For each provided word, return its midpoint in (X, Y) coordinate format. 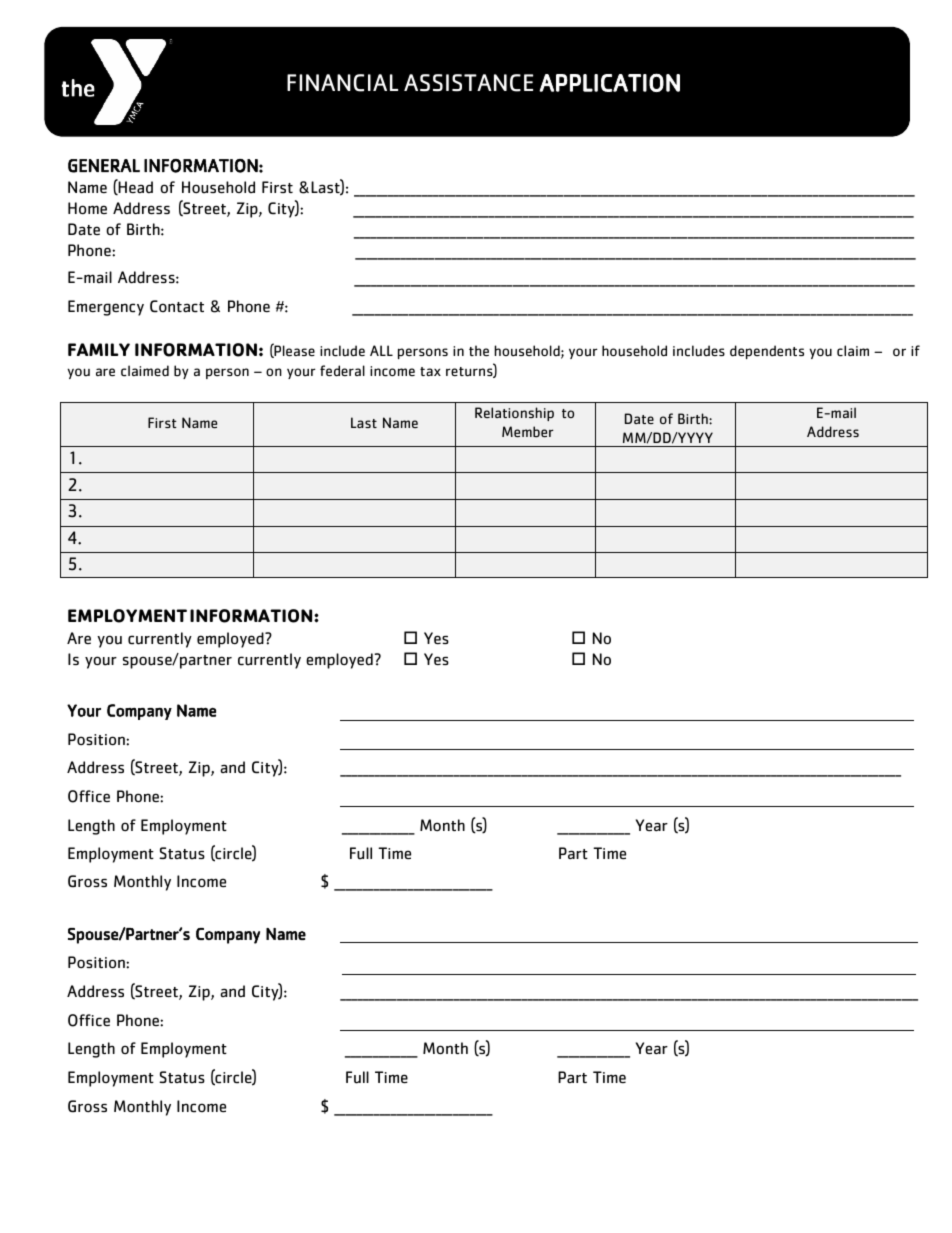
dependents (767, 352)
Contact (177, 306)
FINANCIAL (342, 83)
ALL (381, 350)
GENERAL (104, 166)
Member (528, 432)
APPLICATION (609, 82)
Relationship (514, 414)
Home (87, 208)
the (479, 350)
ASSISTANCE (468, 83)
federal (342, 371)
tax (430, 371)
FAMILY (99, 349)
